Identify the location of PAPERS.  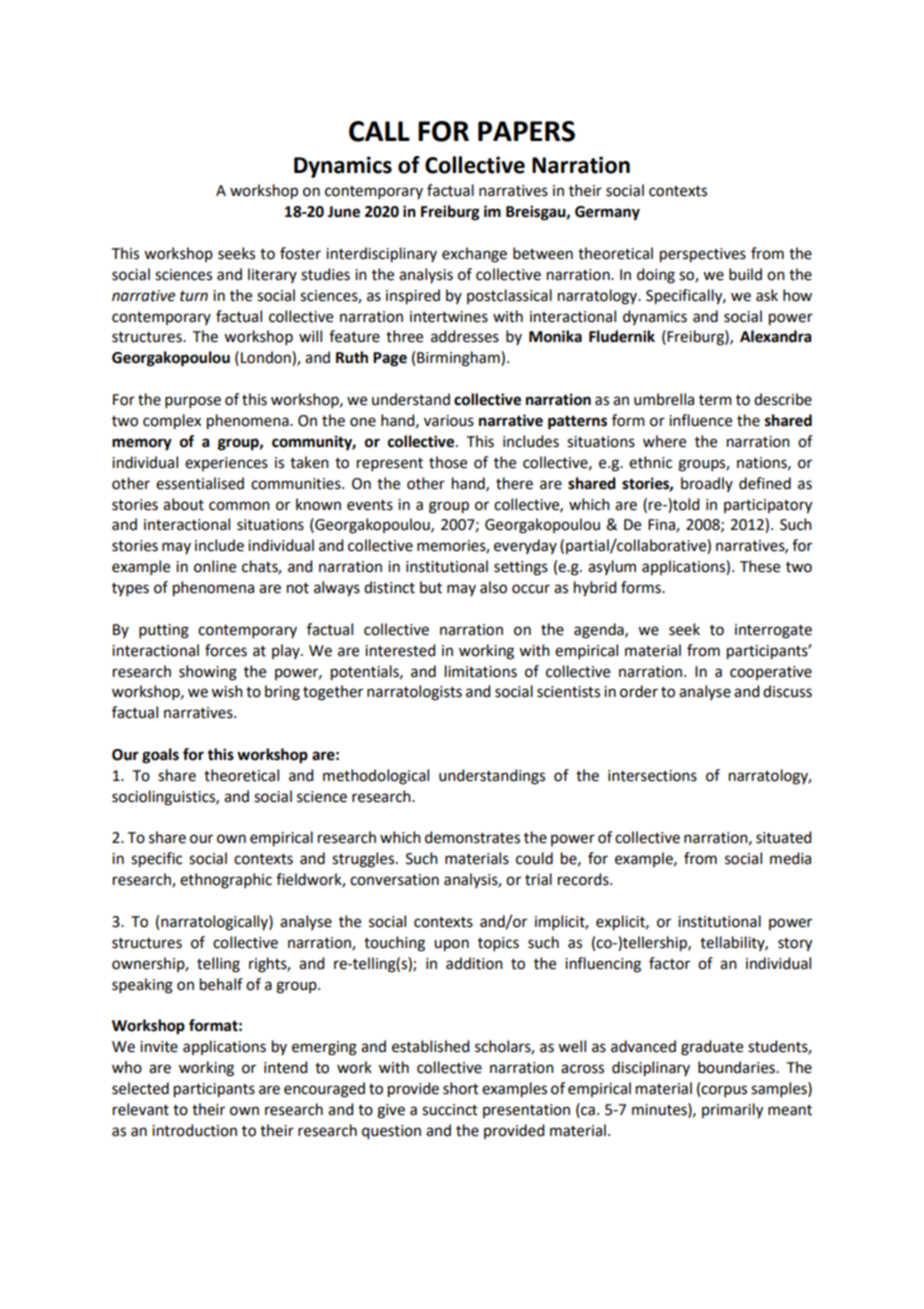
(526, 131).
